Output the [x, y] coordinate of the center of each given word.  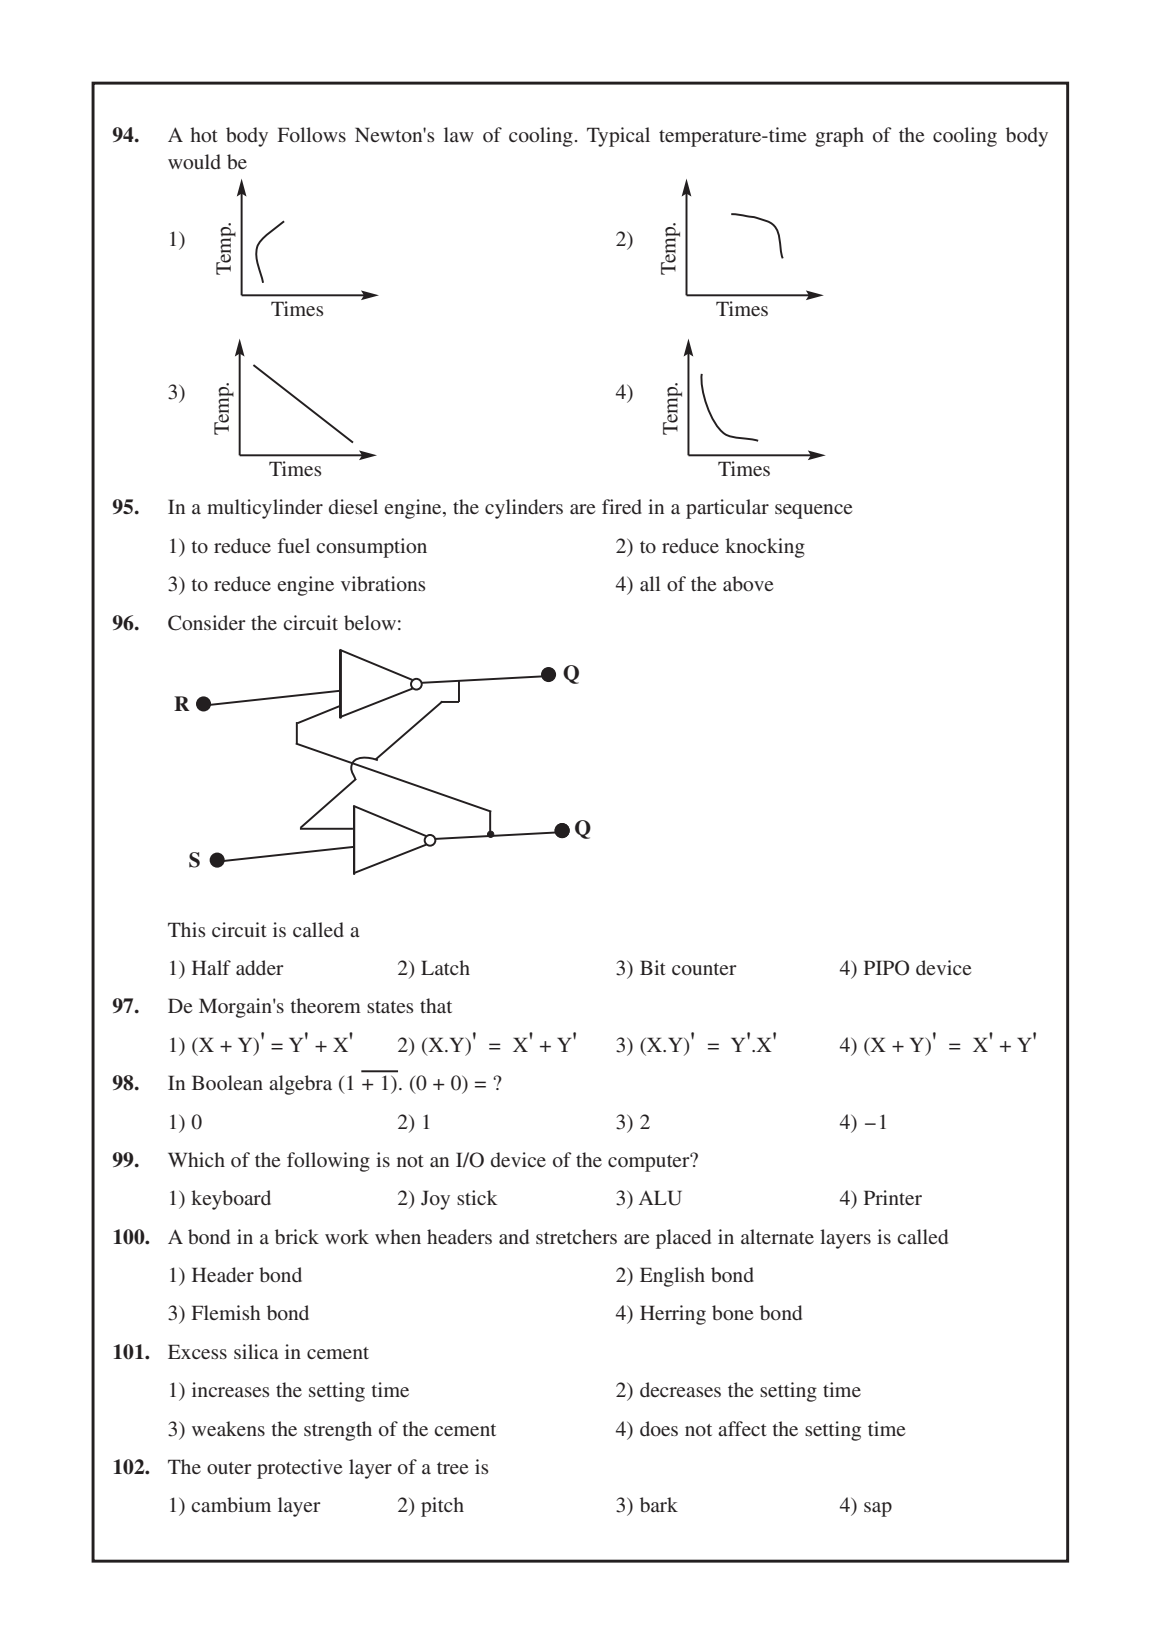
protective [299, 1469]
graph [839, 137]
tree [452, 1468]
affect [742, 1428]
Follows [312, 134]
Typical [618, 137]
